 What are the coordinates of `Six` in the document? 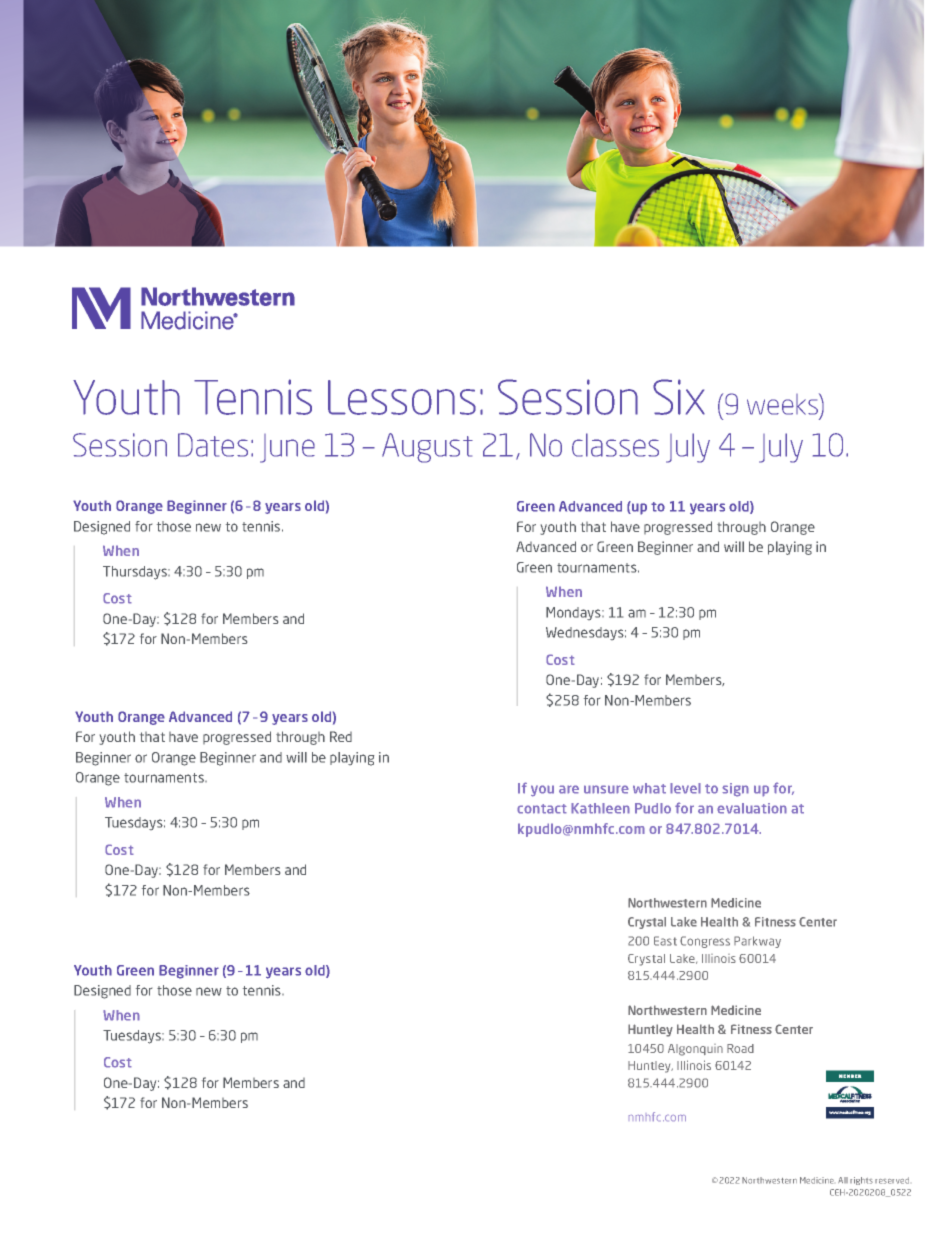 It's located at (679, 397).
